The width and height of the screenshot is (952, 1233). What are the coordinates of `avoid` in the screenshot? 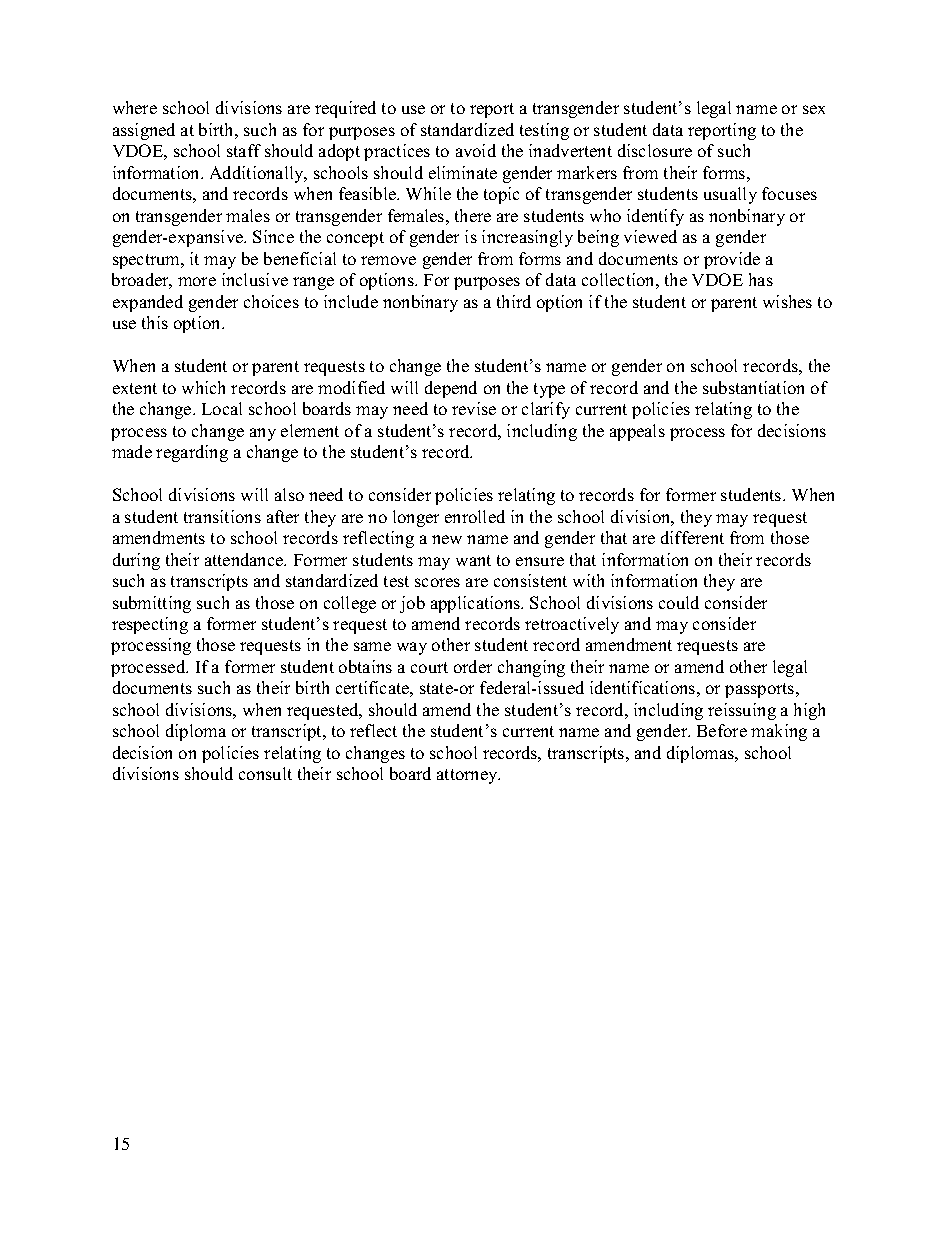 It's located at (476, 150).
